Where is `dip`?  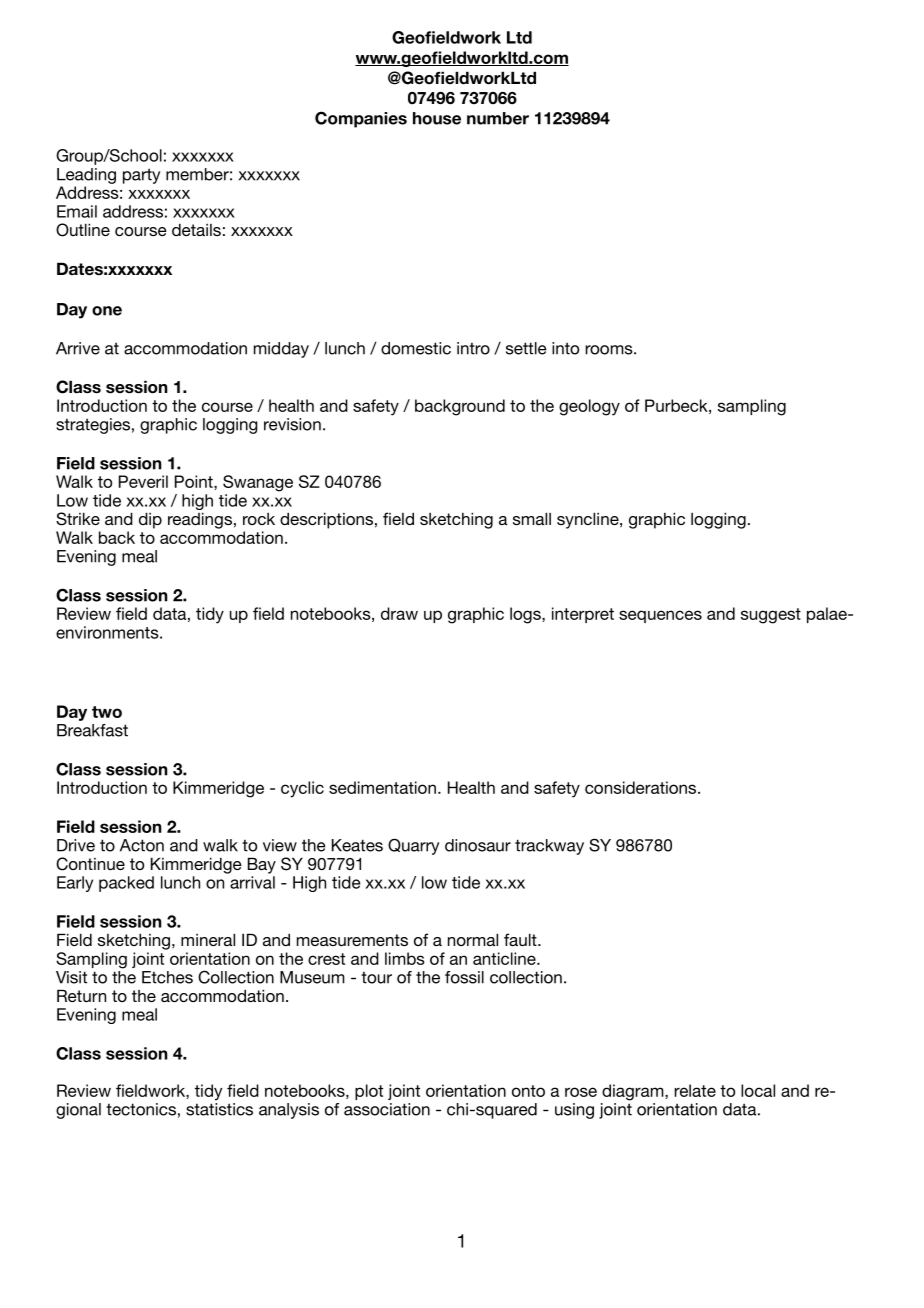
dip is located at coordinates (150, 520).
